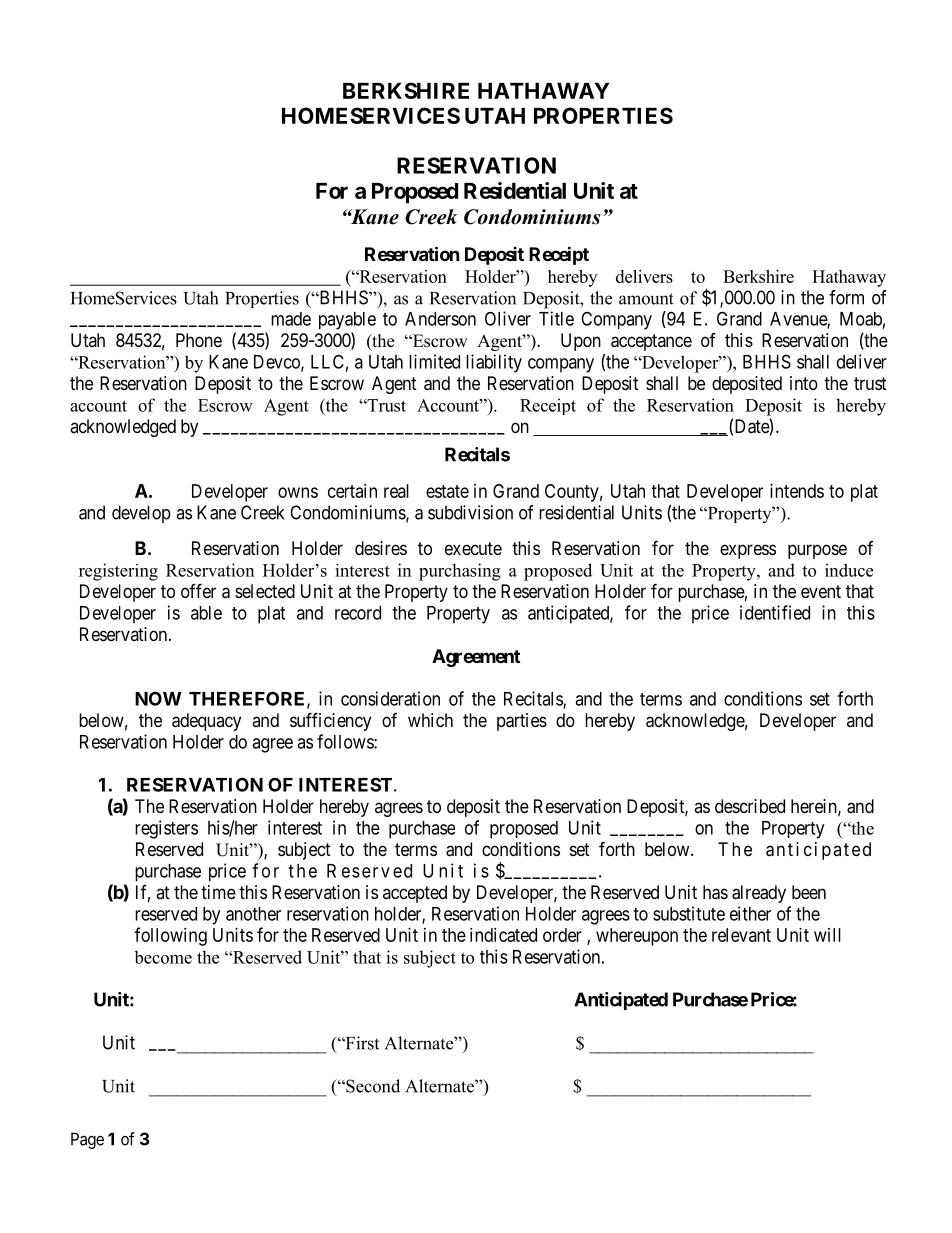  I want to click on Phone, so click(199, 340).
